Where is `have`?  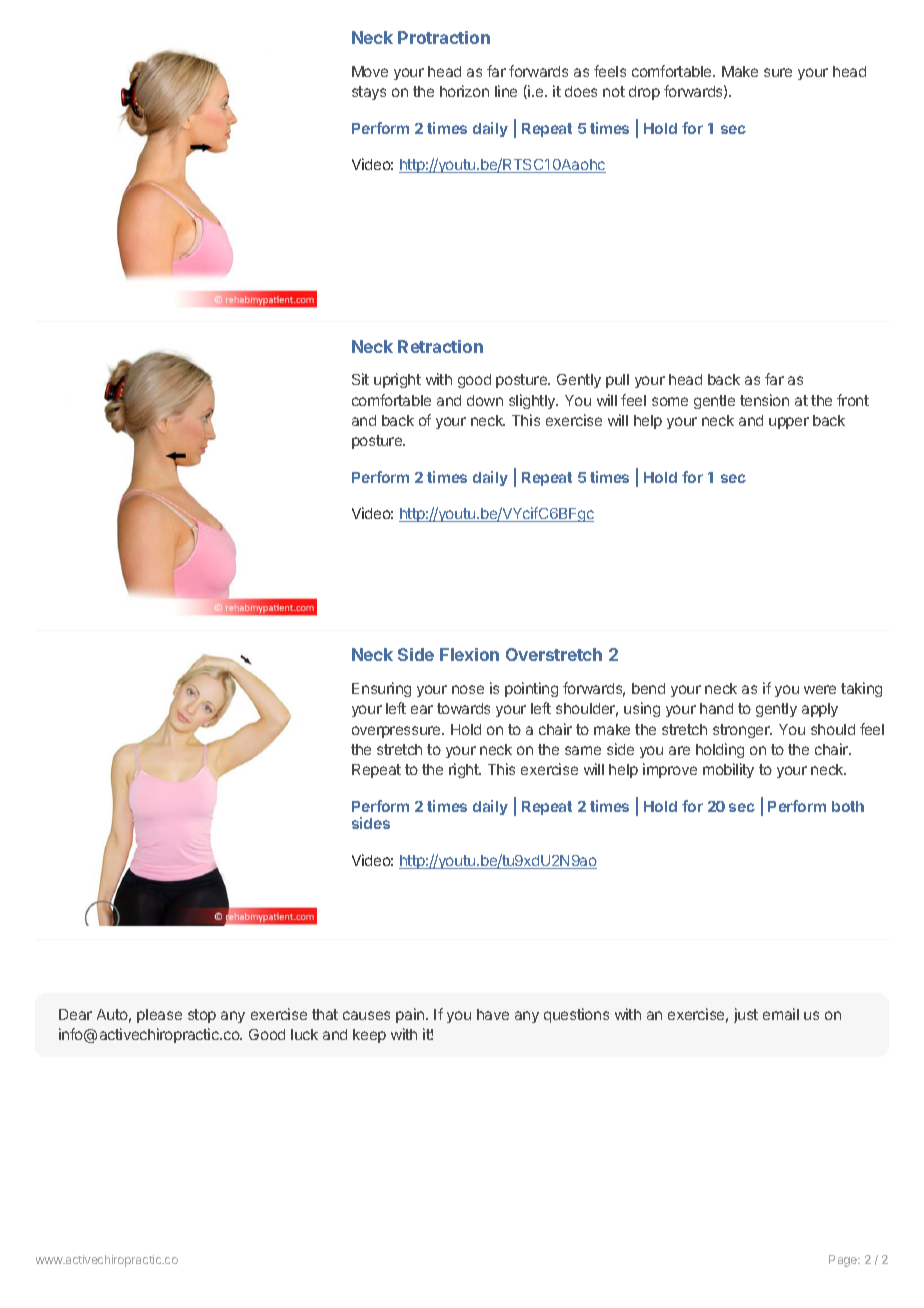 have is located at coordinates (493, 1014).
